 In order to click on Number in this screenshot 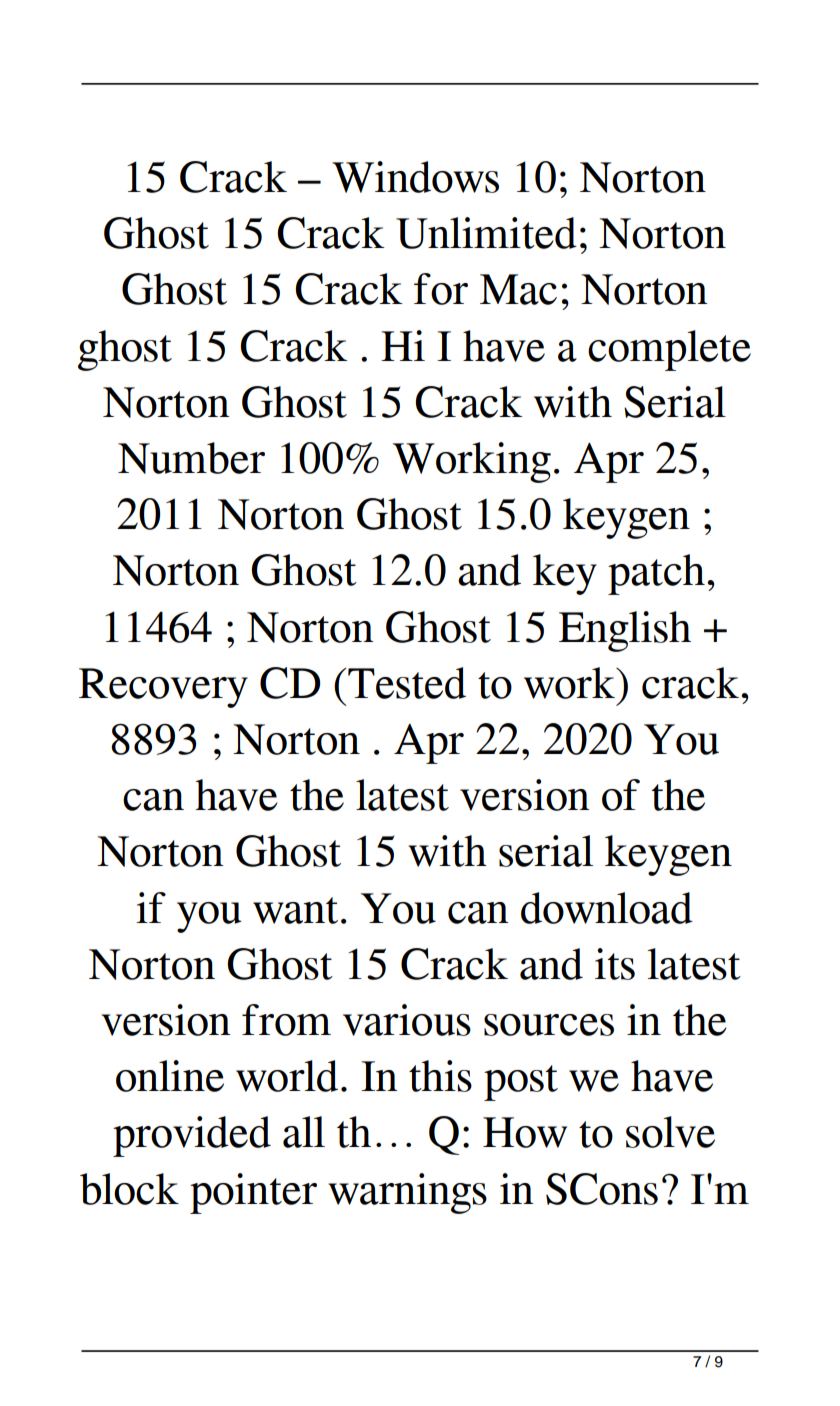, I will do `click(191, 458)`.
